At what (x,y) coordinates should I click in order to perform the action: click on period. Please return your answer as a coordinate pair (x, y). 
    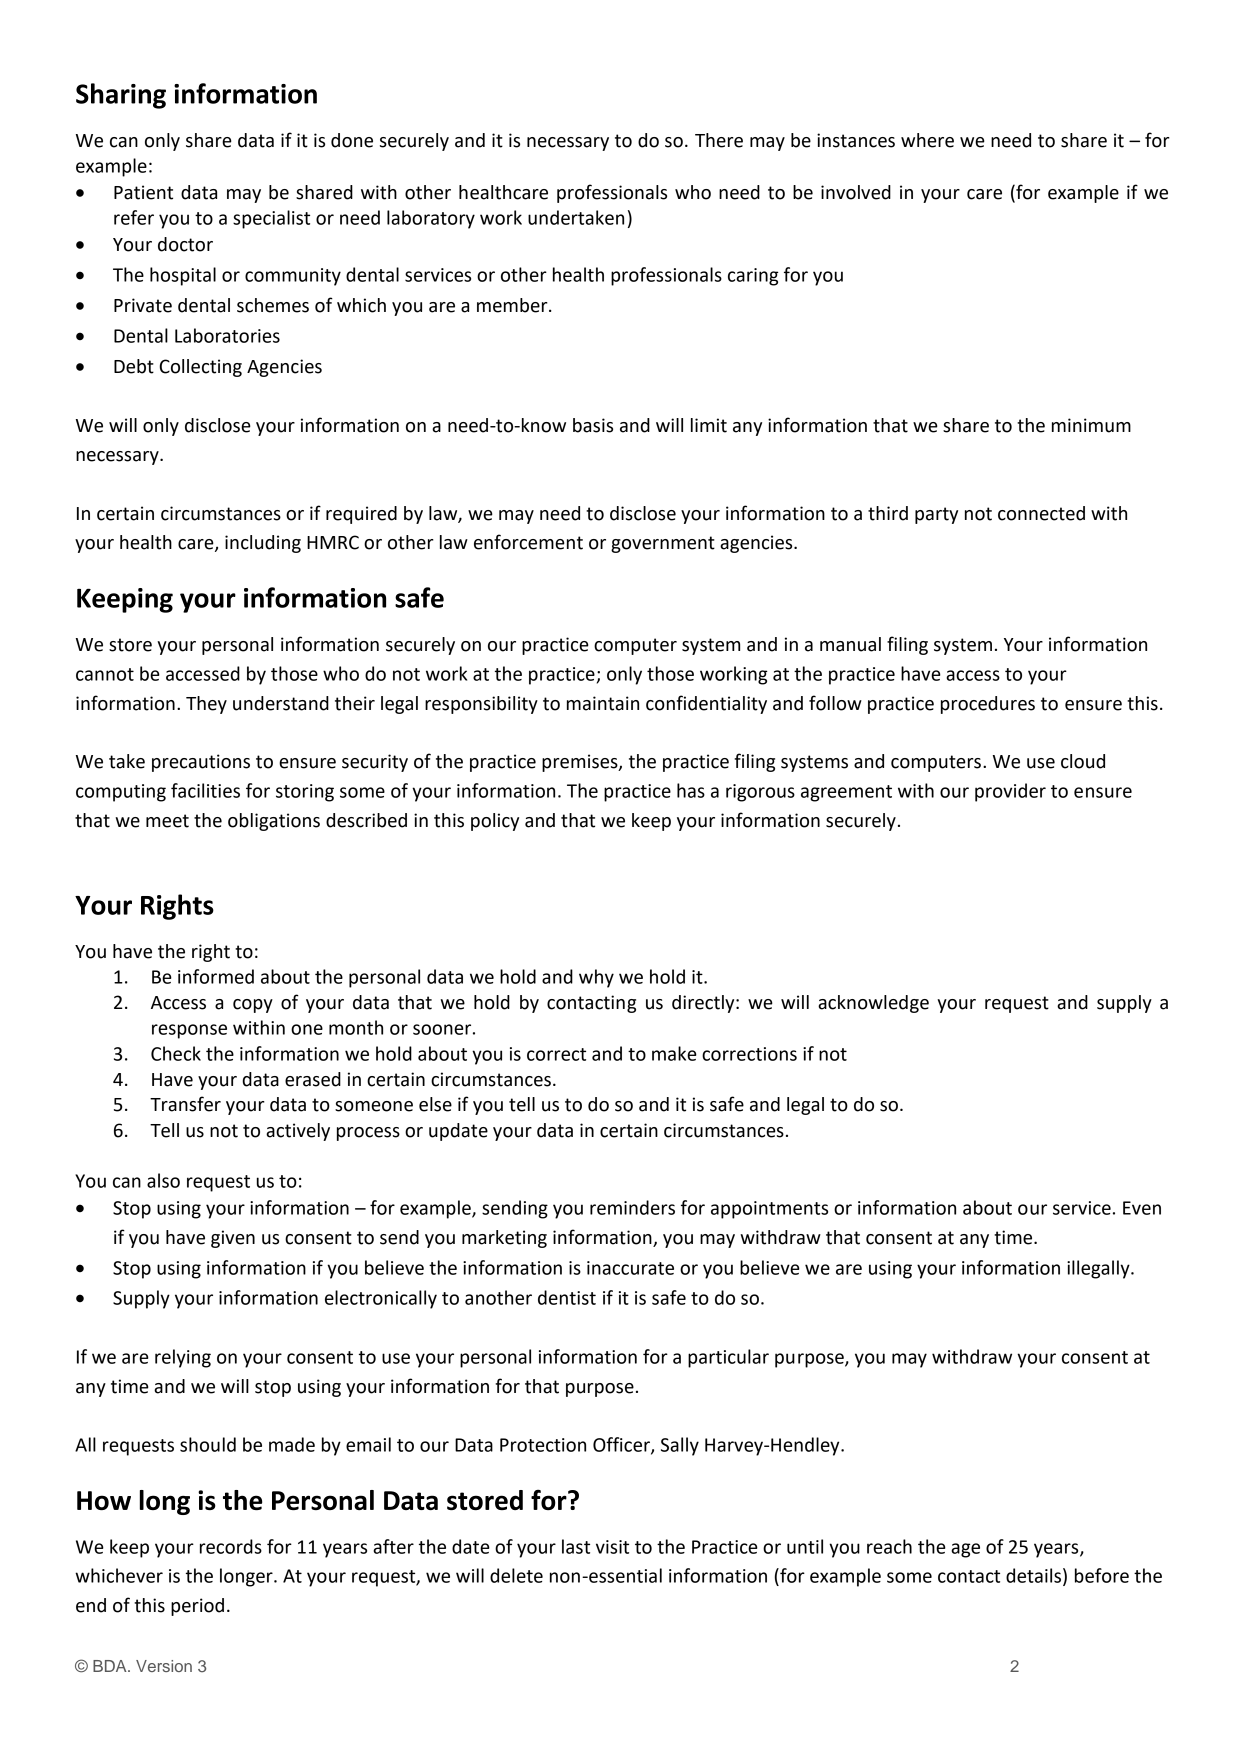
    Looking at the image, I should click on (197, 1607).
